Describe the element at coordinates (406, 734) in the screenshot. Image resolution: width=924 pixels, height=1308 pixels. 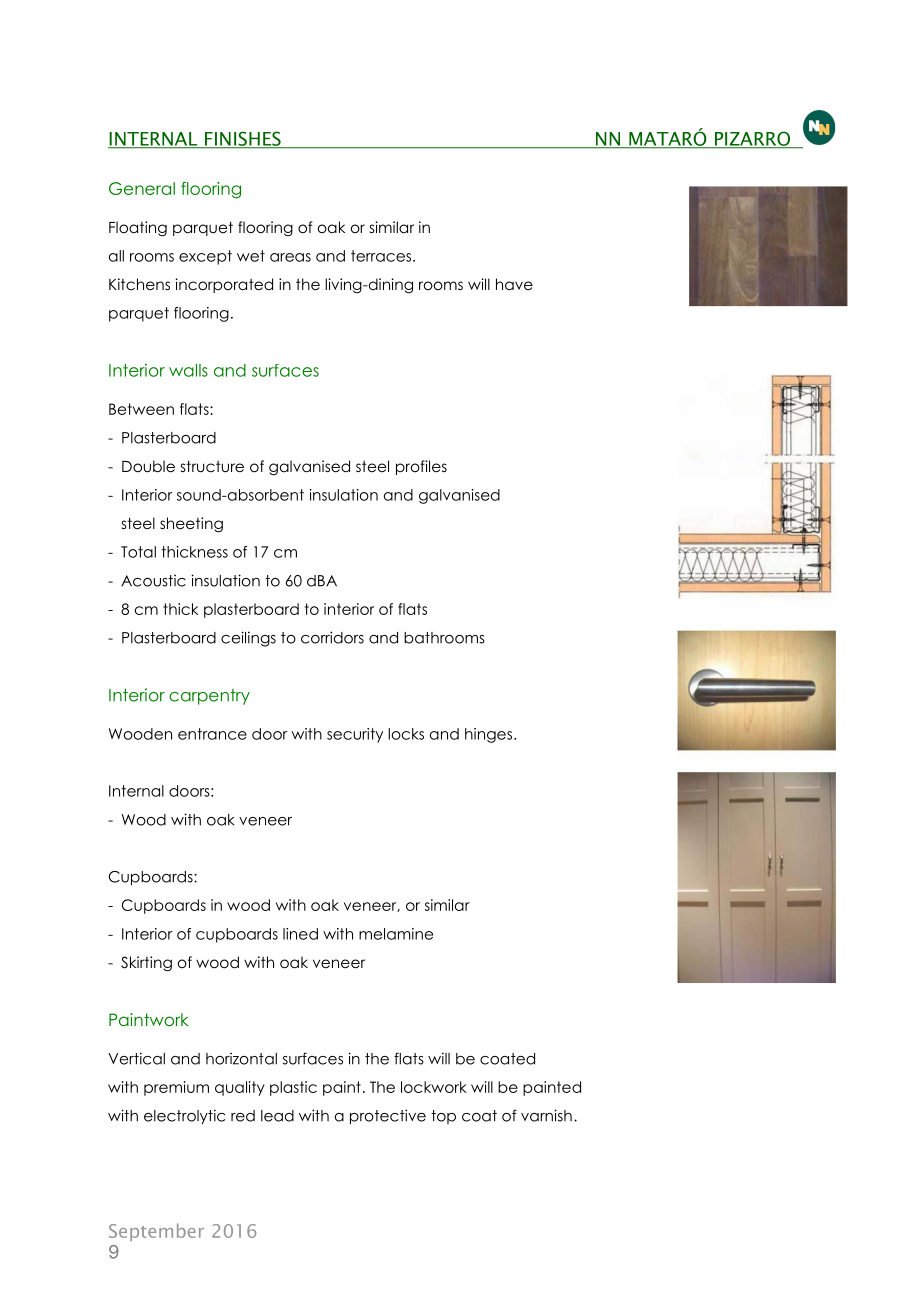
I see `locks` at that location.
